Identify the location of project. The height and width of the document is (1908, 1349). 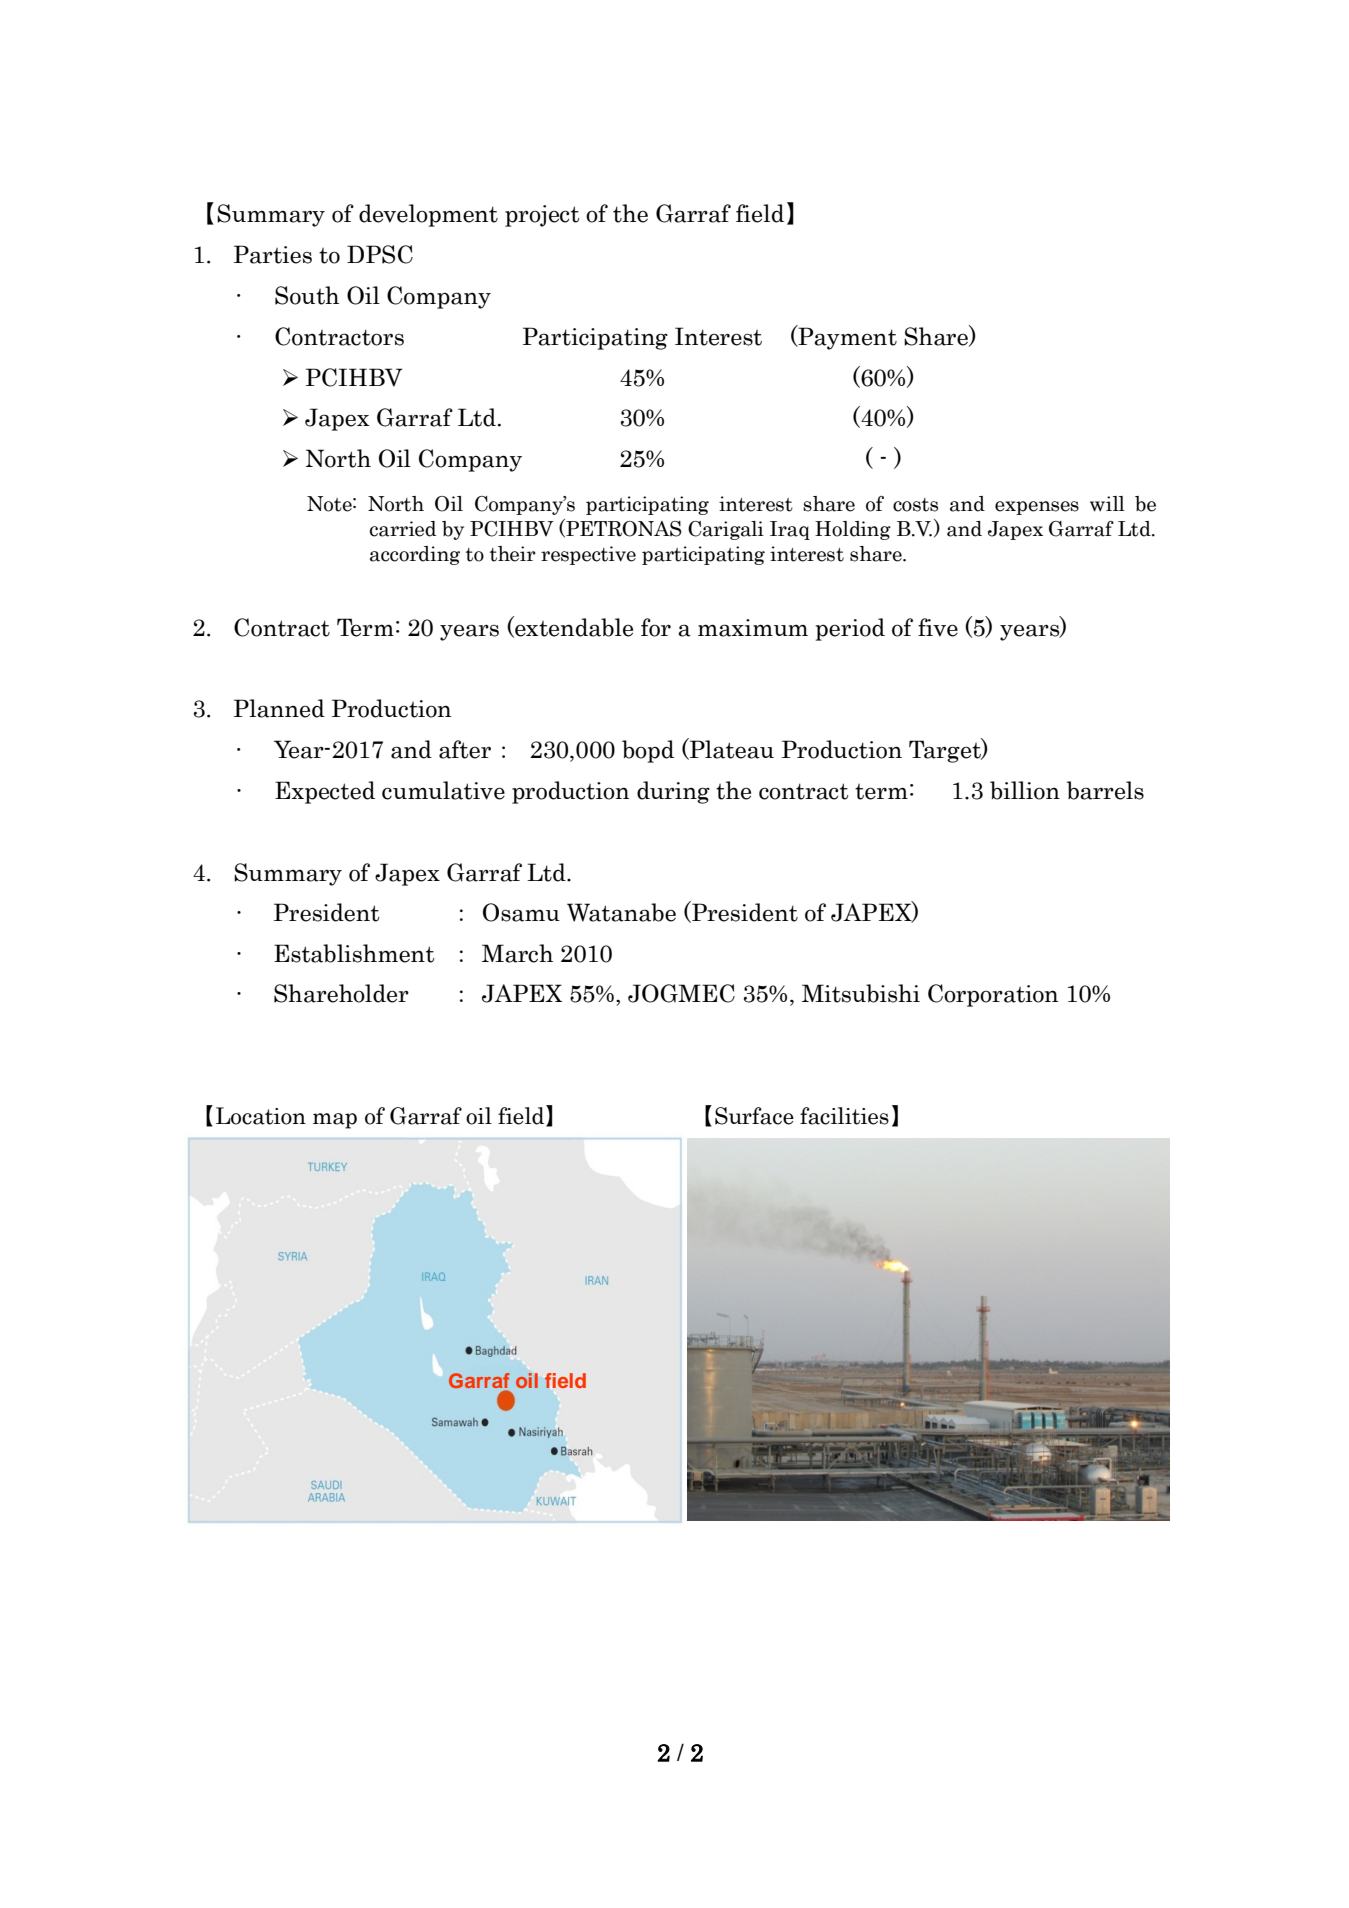
(542, 216).
